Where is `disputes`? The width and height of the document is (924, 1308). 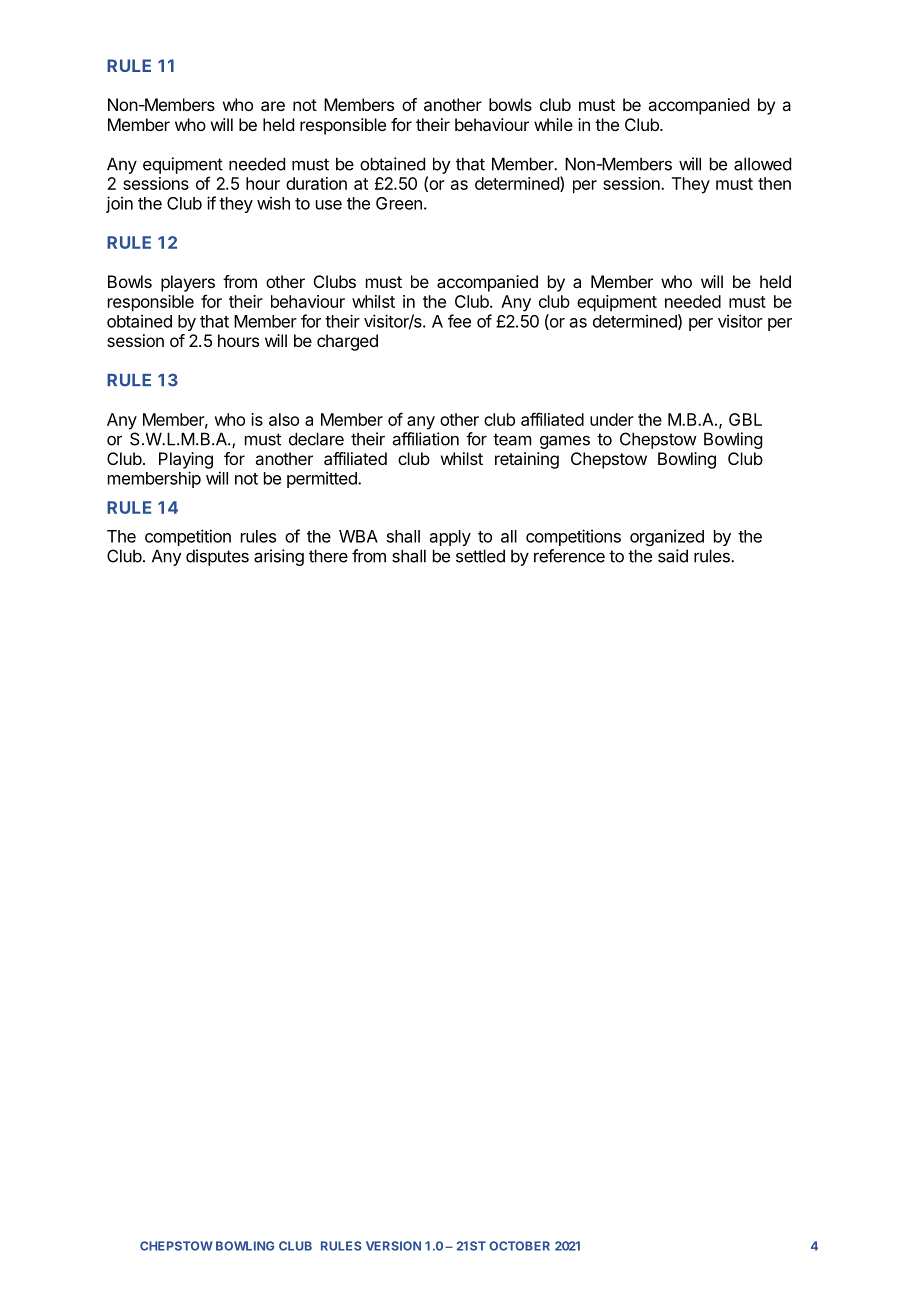
disputes is located at coordinates (217, 557).
